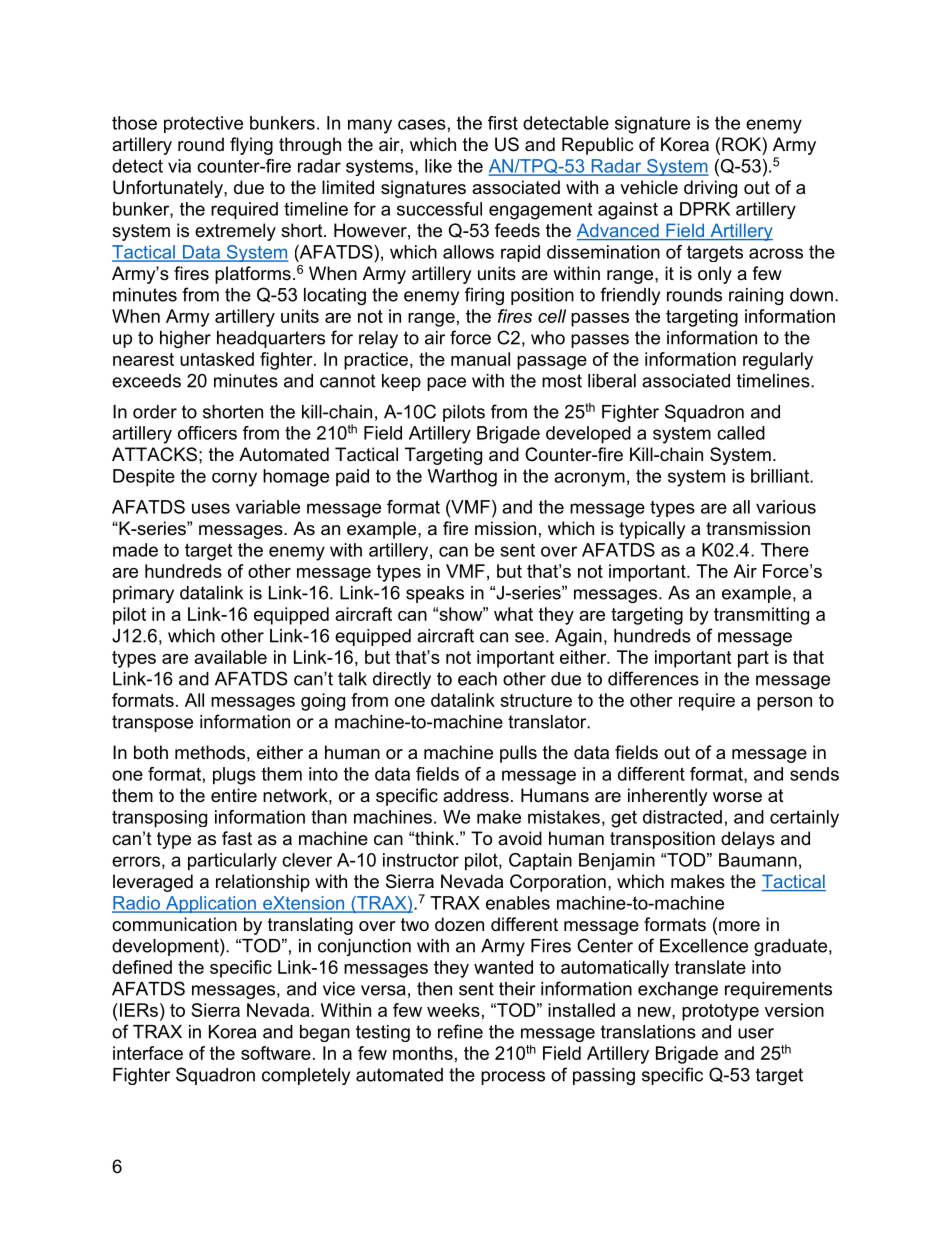 The height and width of the image is (1233, 952). Describe the element at coordinates (460, 1031) in the image. I see `refine` at that location.
